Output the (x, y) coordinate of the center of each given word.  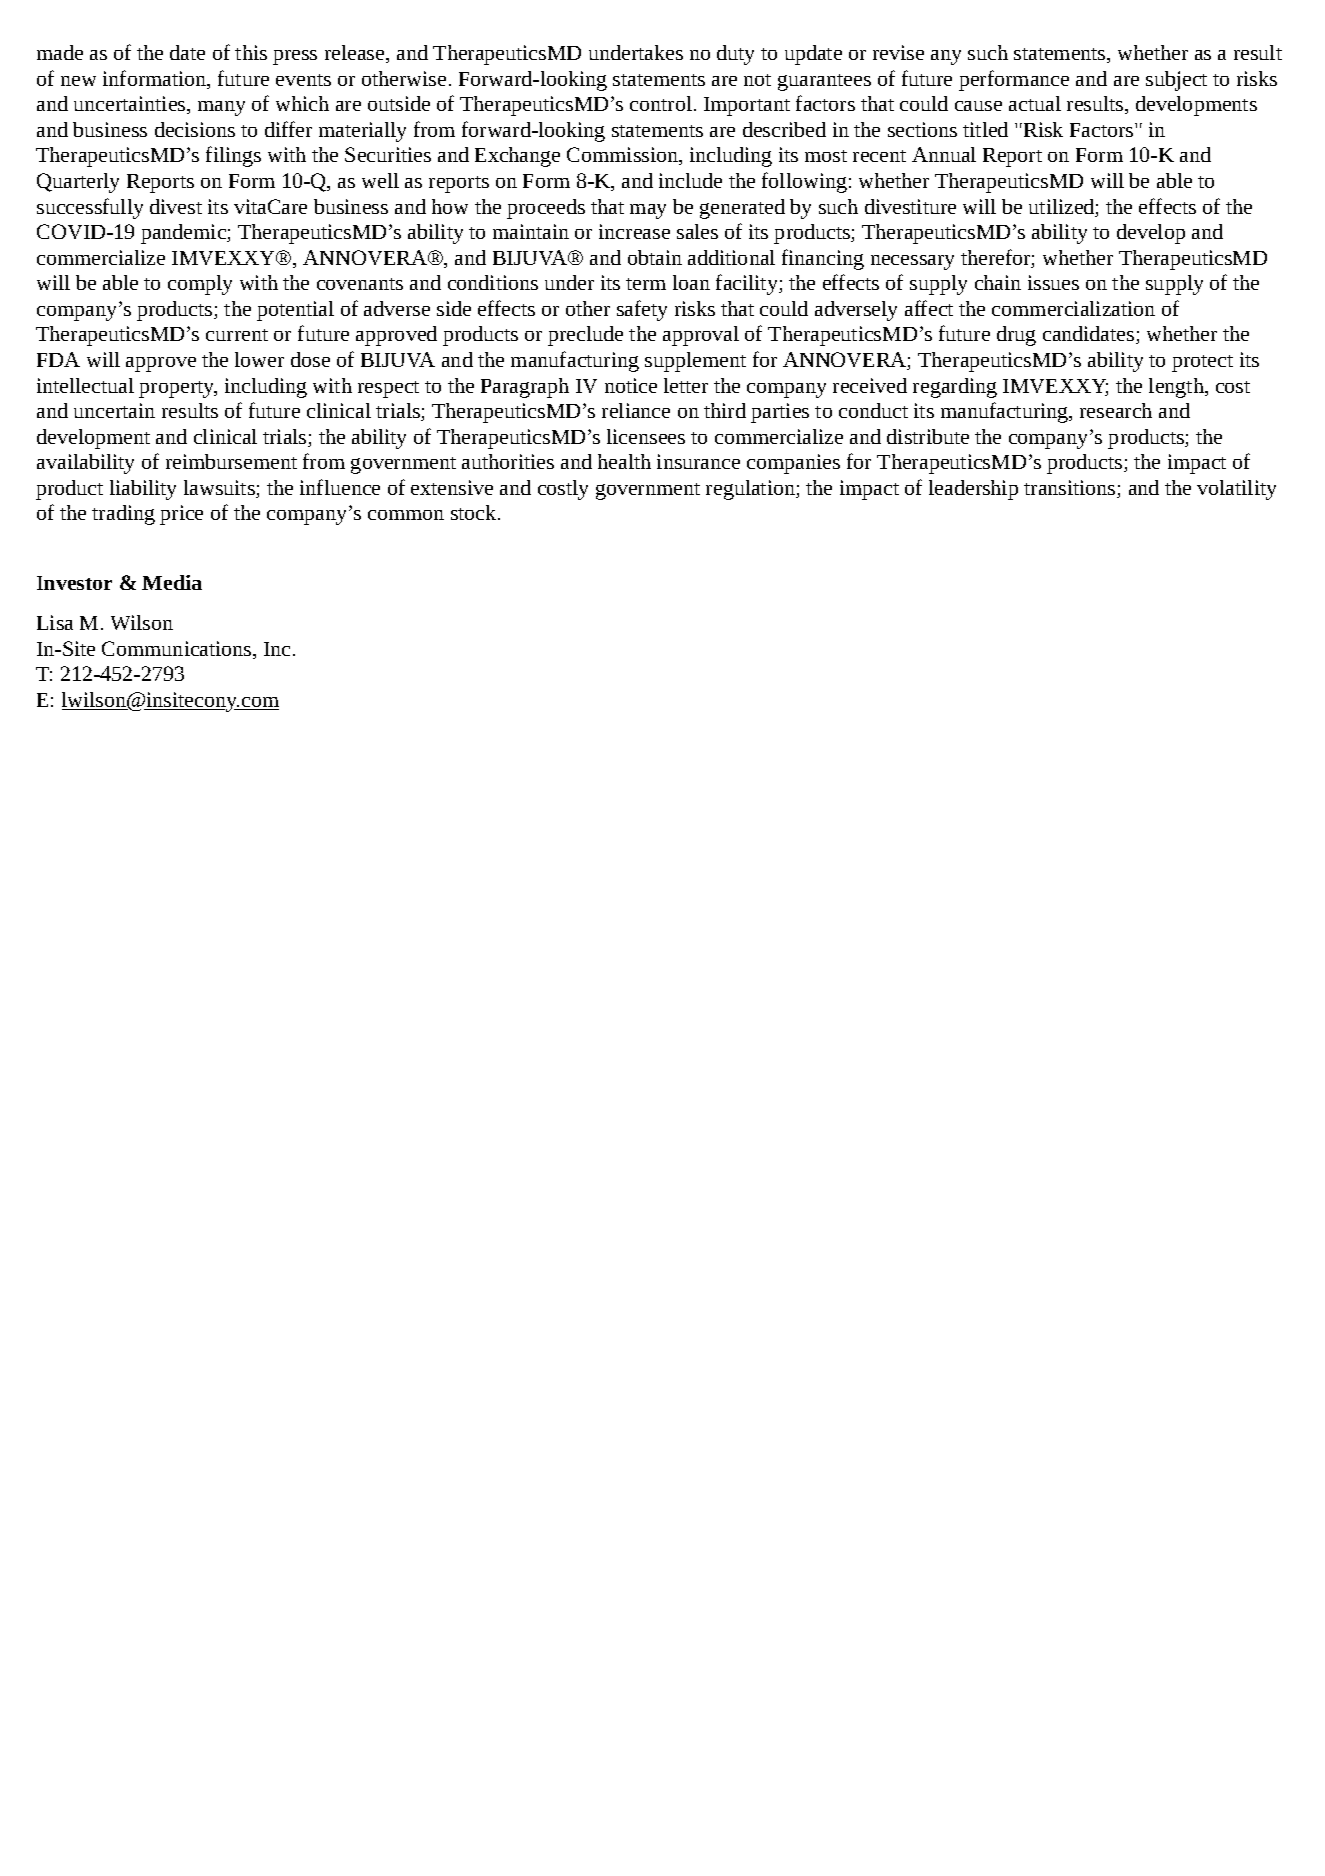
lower (259, 359)
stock (475, 512)
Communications (178, 650)
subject (1176, 81)
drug (1016, 336)
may (648, 211)
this (251, 52)
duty (735, 55)
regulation (751, 490)
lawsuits (220, 489)
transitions (1071, 489)
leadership (973, 490)
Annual (944, 154)
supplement (695, 362)
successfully (90, 208)
